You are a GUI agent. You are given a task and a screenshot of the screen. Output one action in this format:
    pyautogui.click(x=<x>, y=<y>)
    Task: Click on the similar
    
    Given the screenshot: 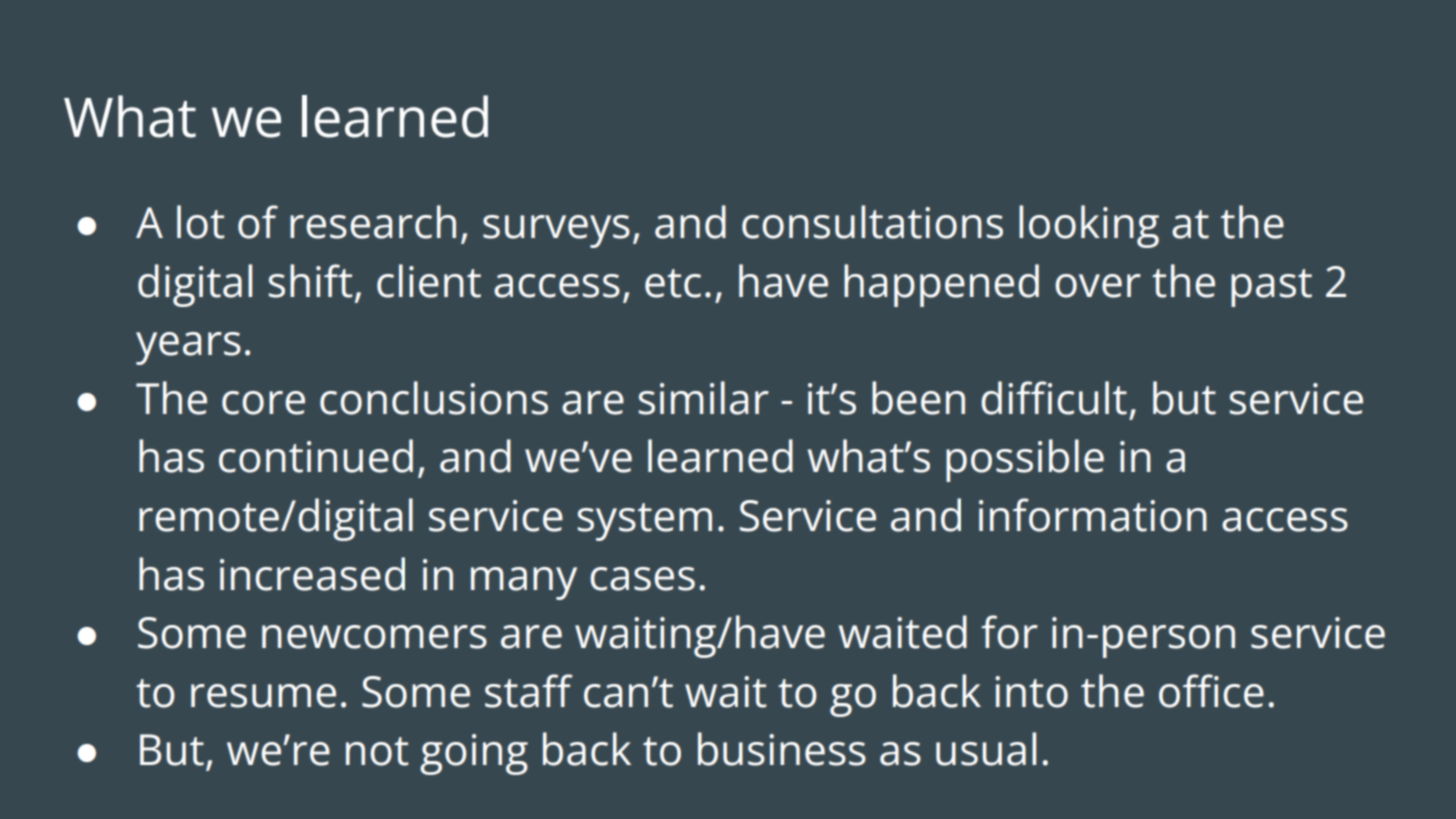 What is the action you would take?
    pyautogui.click(x=704, y=398)
